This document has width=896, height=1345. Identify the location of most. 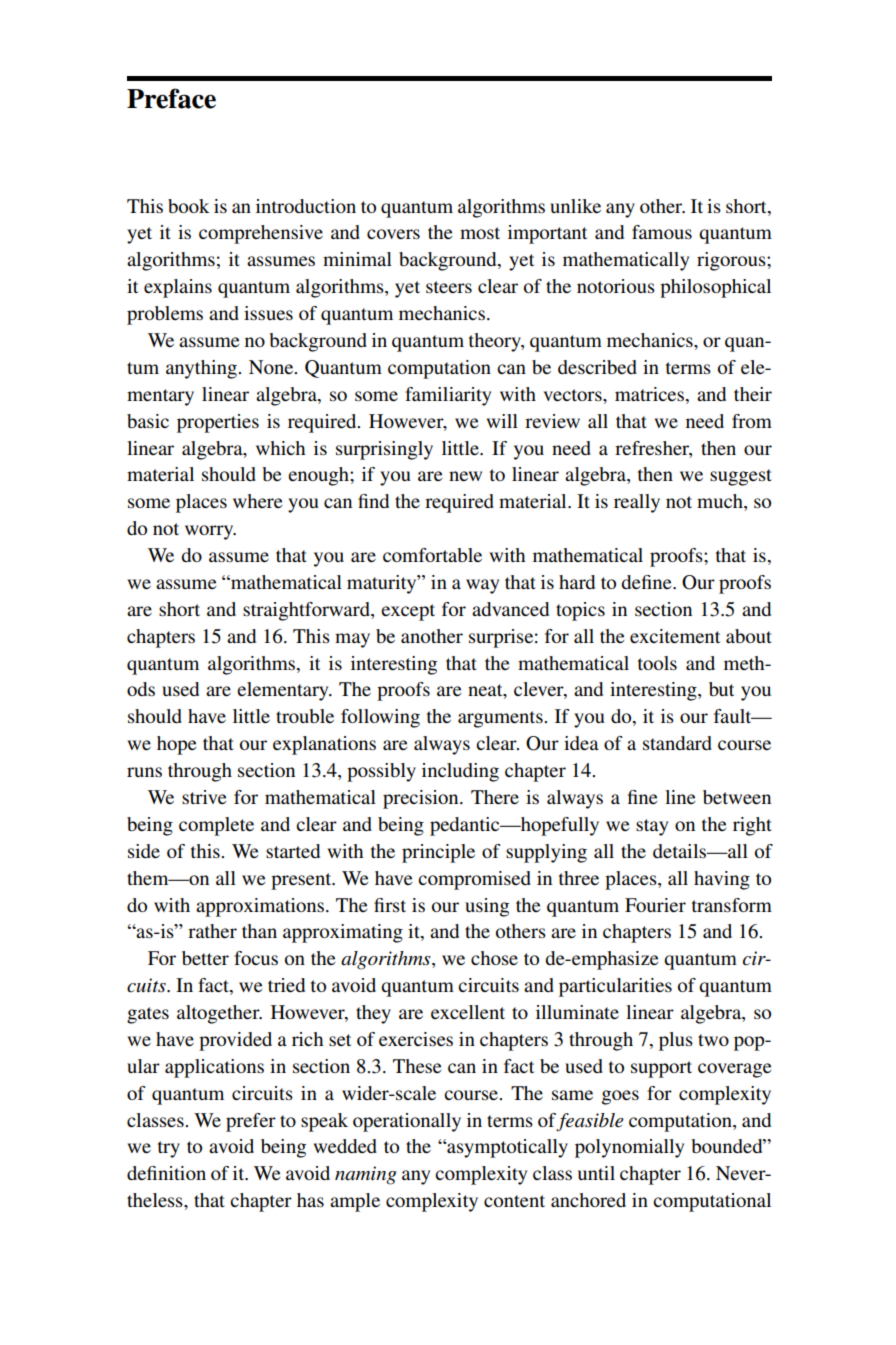
(480, 233).
